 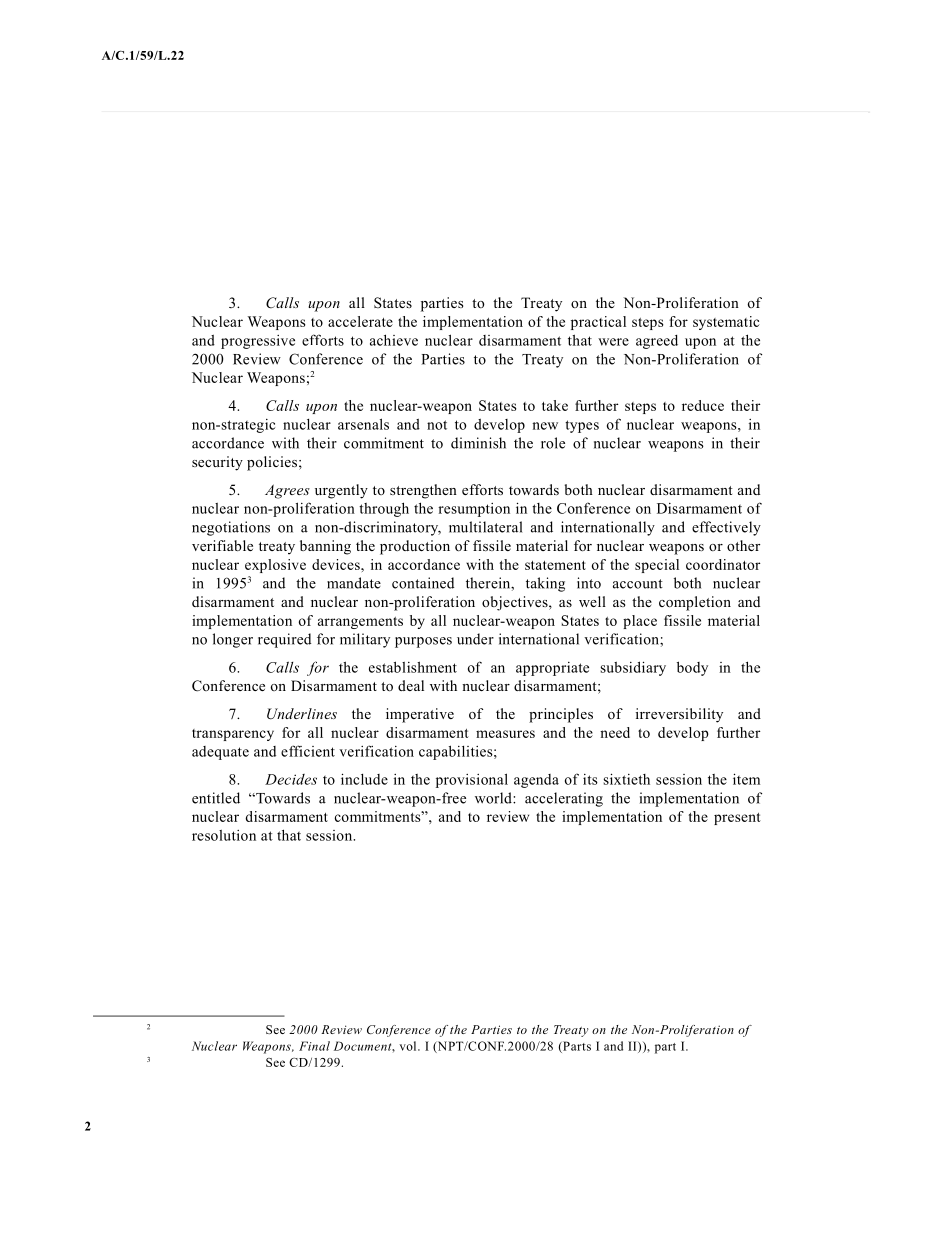 I want to click on Final, so click(x=314, y=1046).
